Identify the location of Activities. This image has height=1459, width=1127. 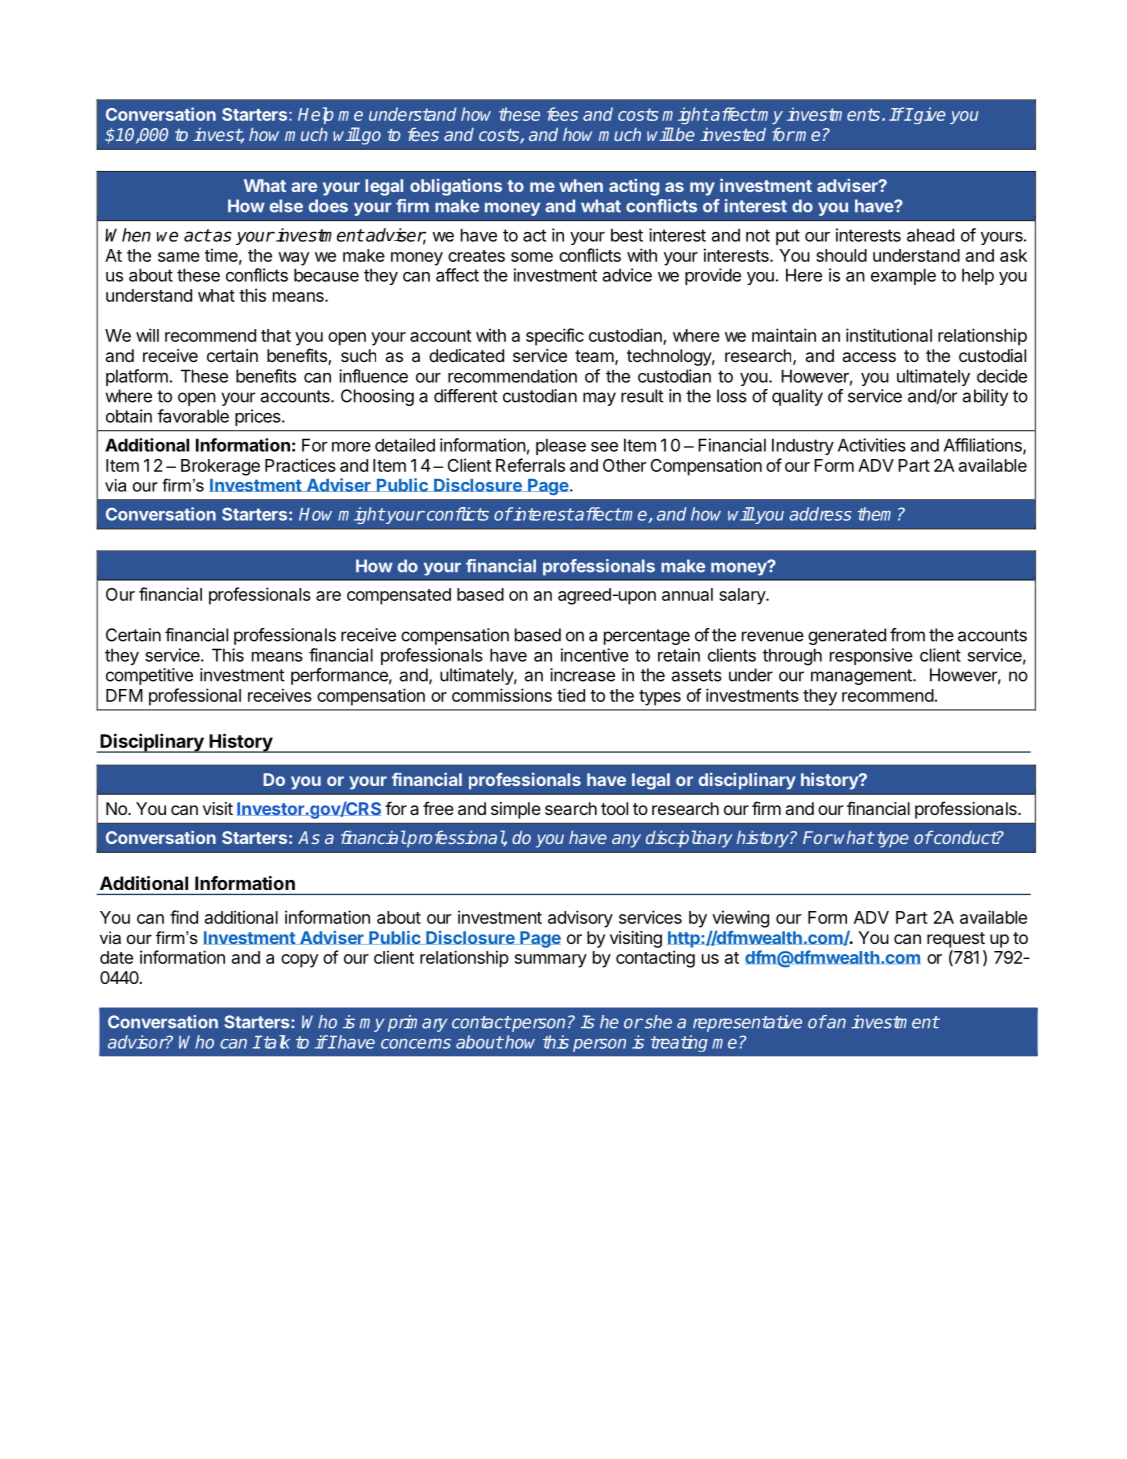
(872, 445).
